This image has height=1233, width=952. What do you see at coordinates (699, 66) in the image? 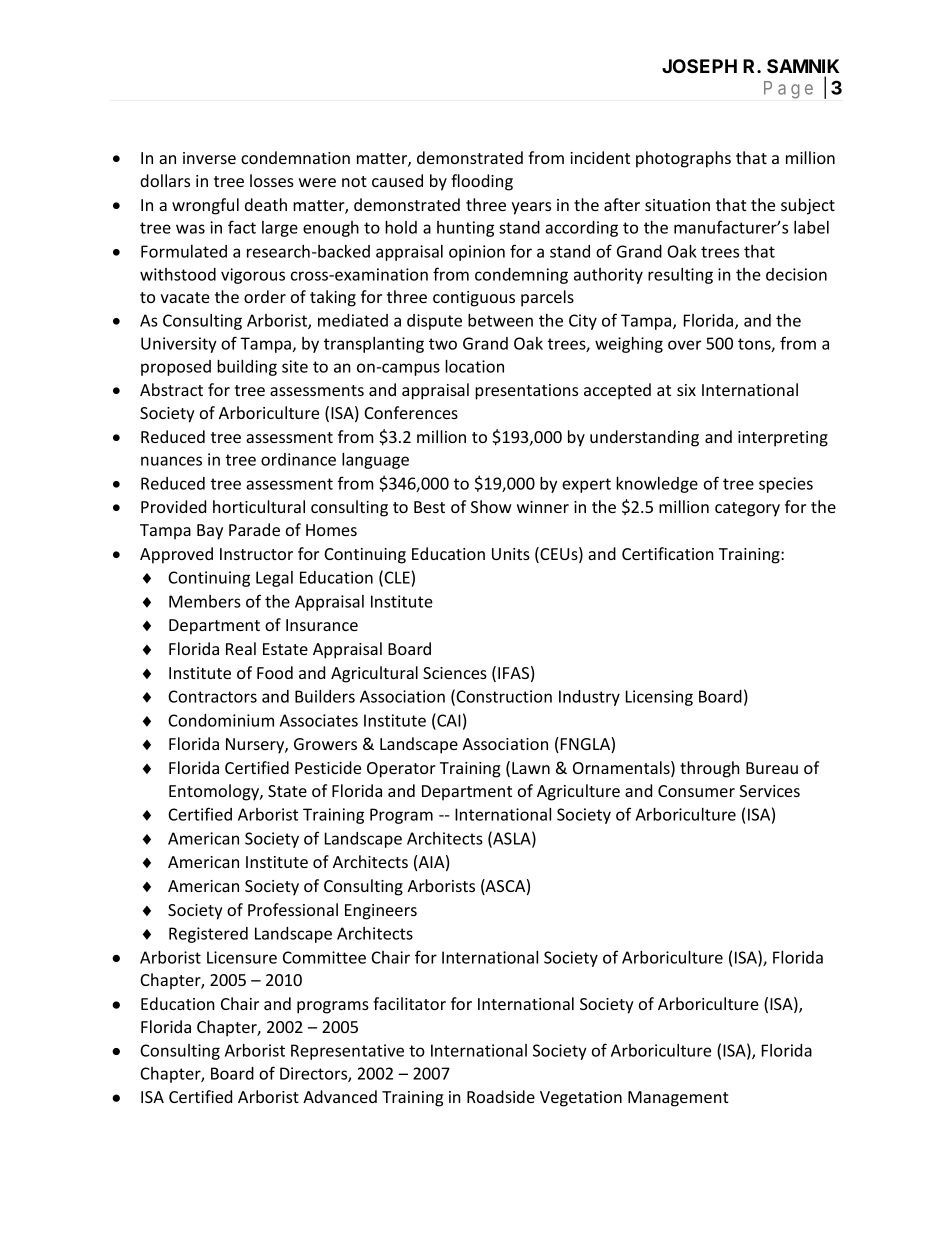
I see `JOSEPH` at bounding box center [699, 66].
